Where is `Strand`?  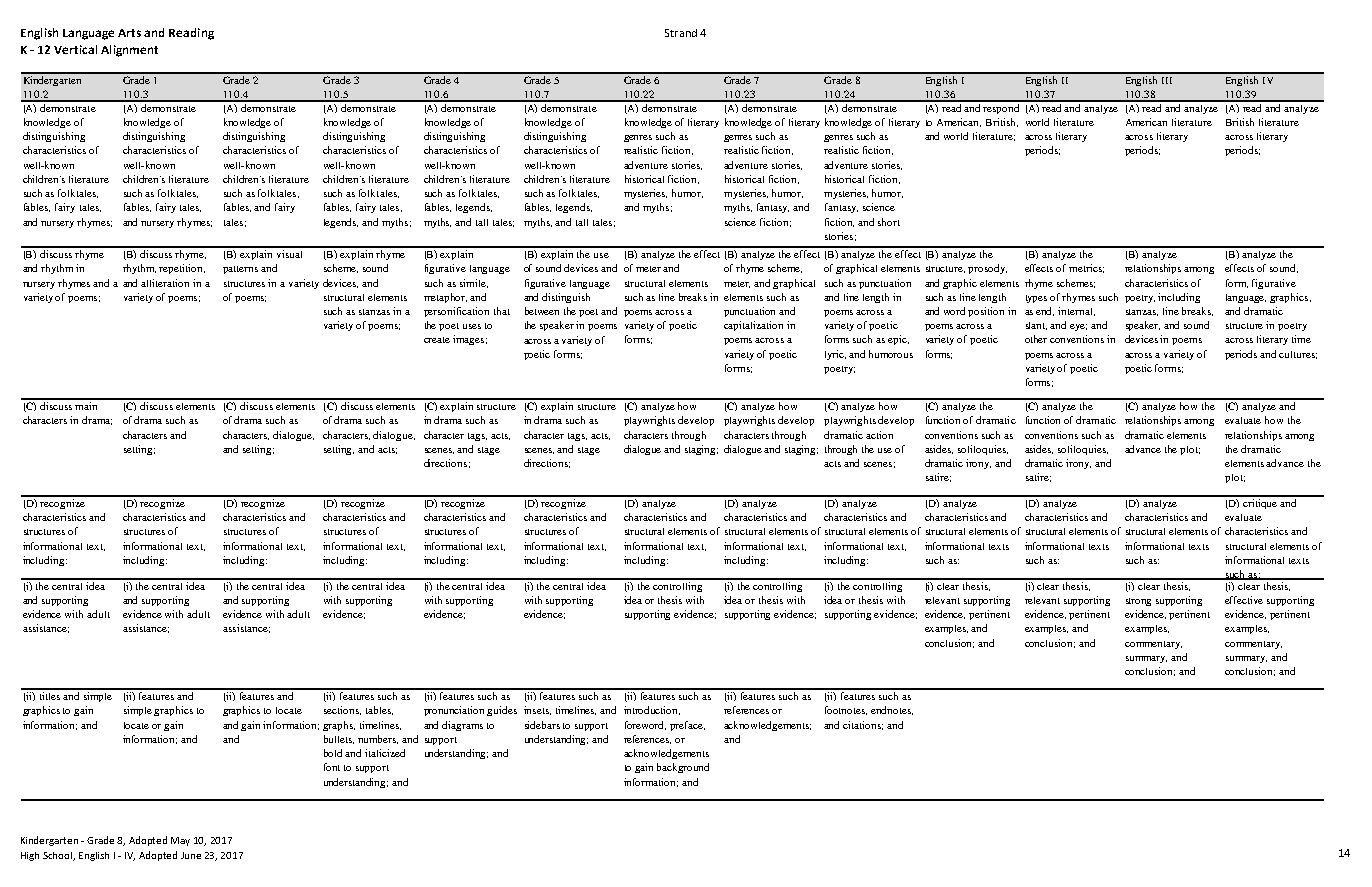 Strand is located at coordinates (681, 33).
